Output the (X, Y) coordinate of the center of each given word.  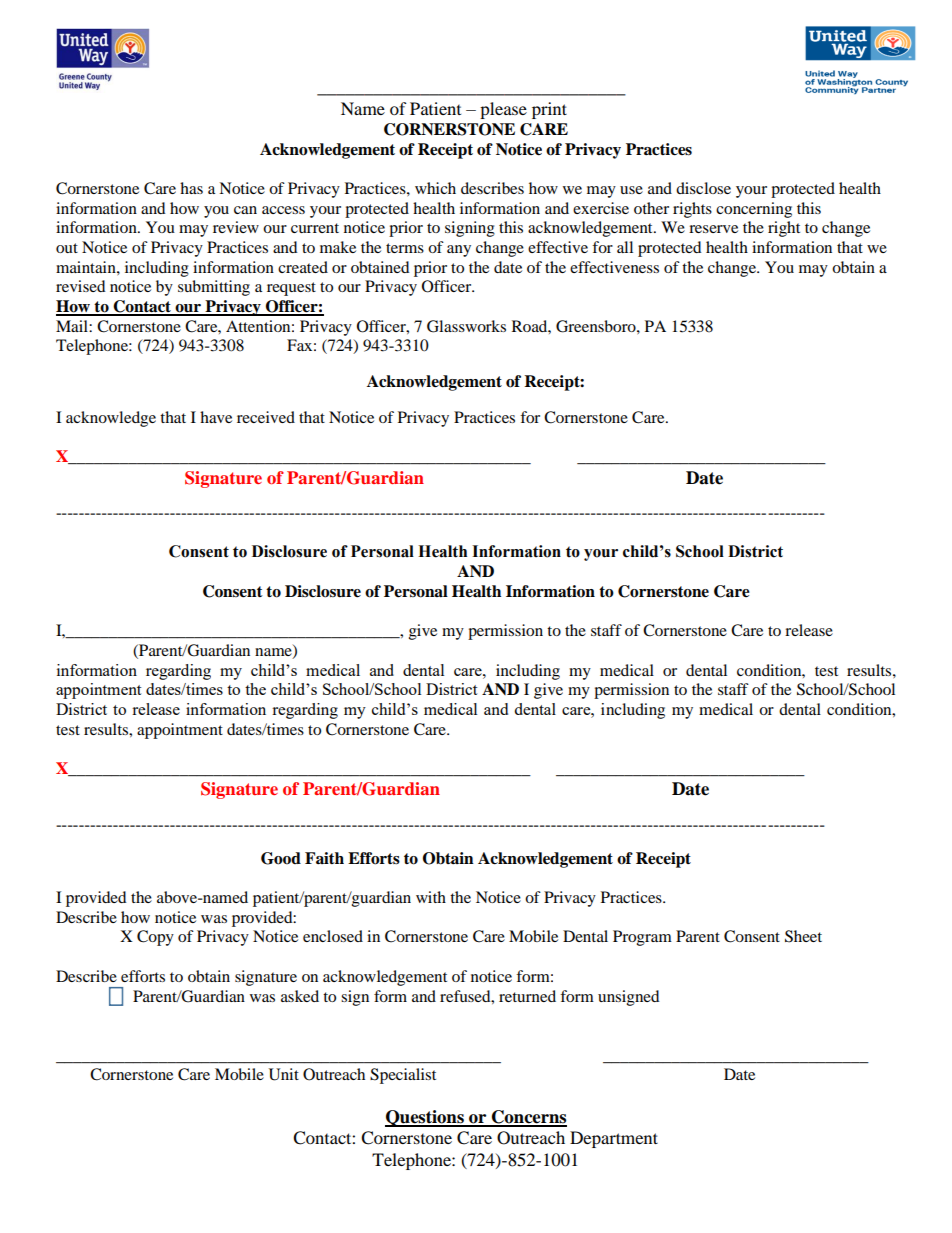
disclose (703, 188)
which (435, 188)
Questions (425, 1118)
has (191, 188)
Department (614, 1139)
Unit (284, 1074)
